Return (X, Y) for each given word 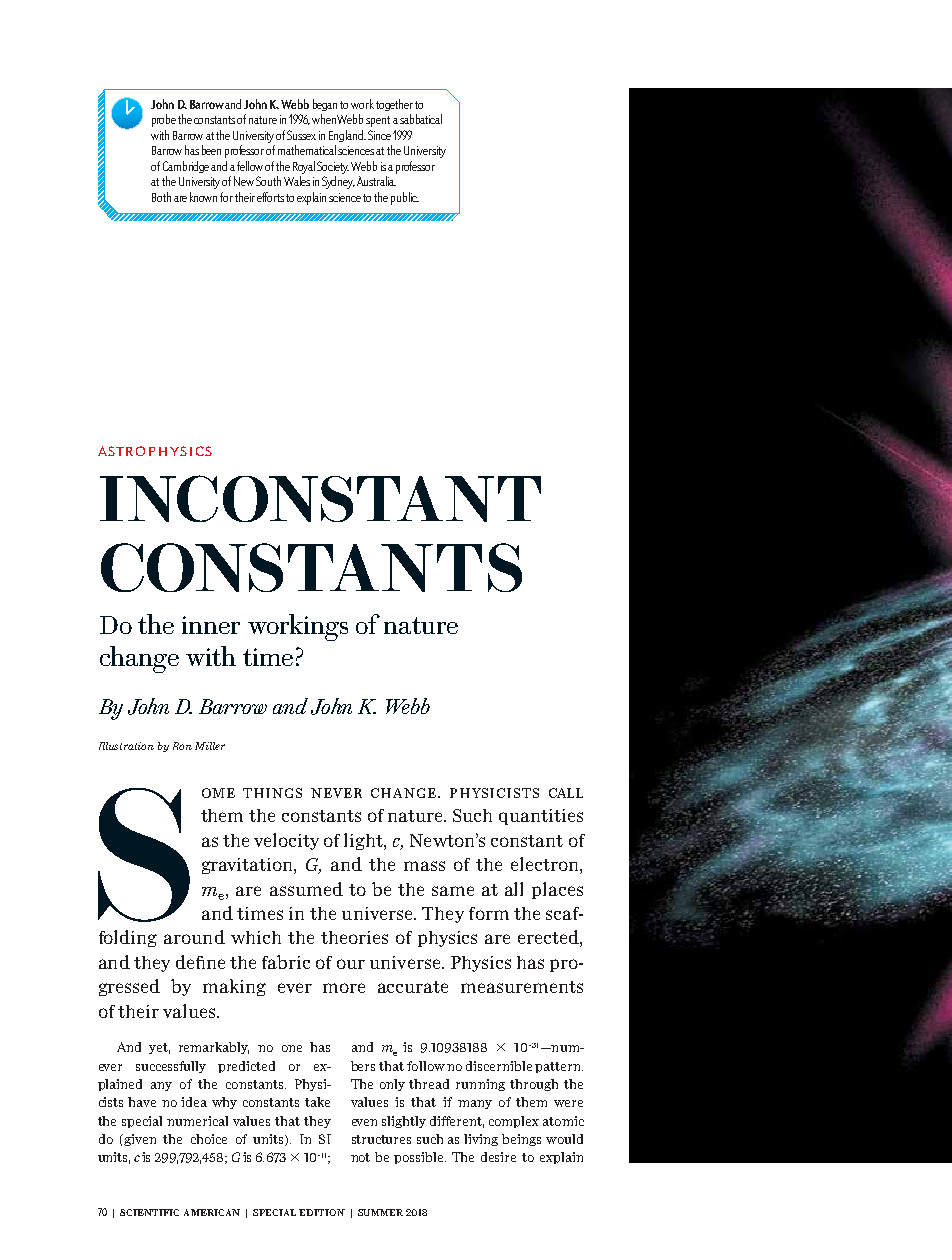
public (405, 198)
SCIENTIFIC (149, 1212)
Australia (376, 181)
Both (161, 197)
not (360, 1157)
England (347, 136)
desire (498, 1157)
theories (354, 937)
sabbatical (421, 119)
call (566, 793)
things (272, 793)
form (489, 913)
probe (164, 120)
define (200, 962)
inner (211, 625)
